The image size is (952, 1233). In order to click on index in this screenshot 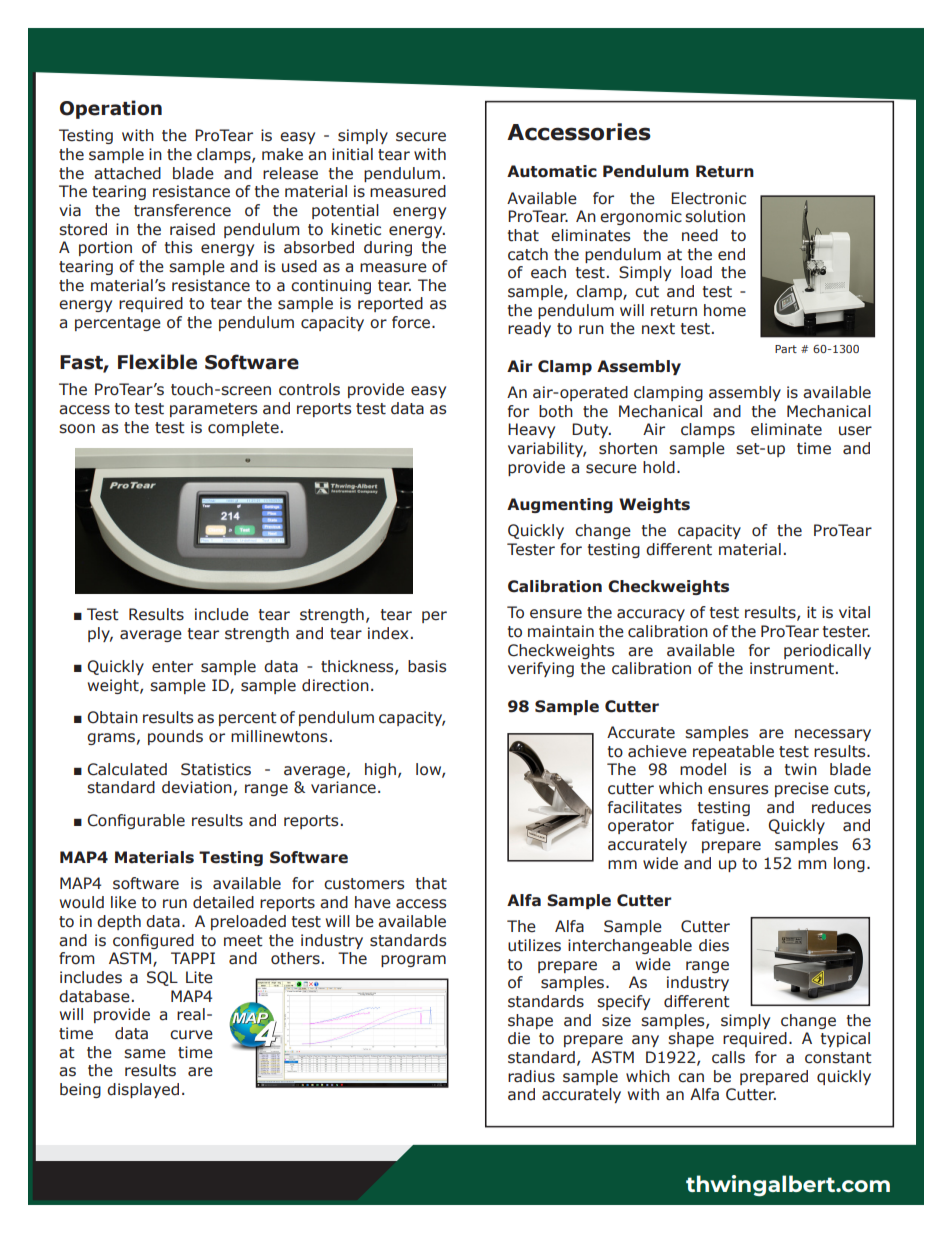, I will do `click(388, 633)`.
